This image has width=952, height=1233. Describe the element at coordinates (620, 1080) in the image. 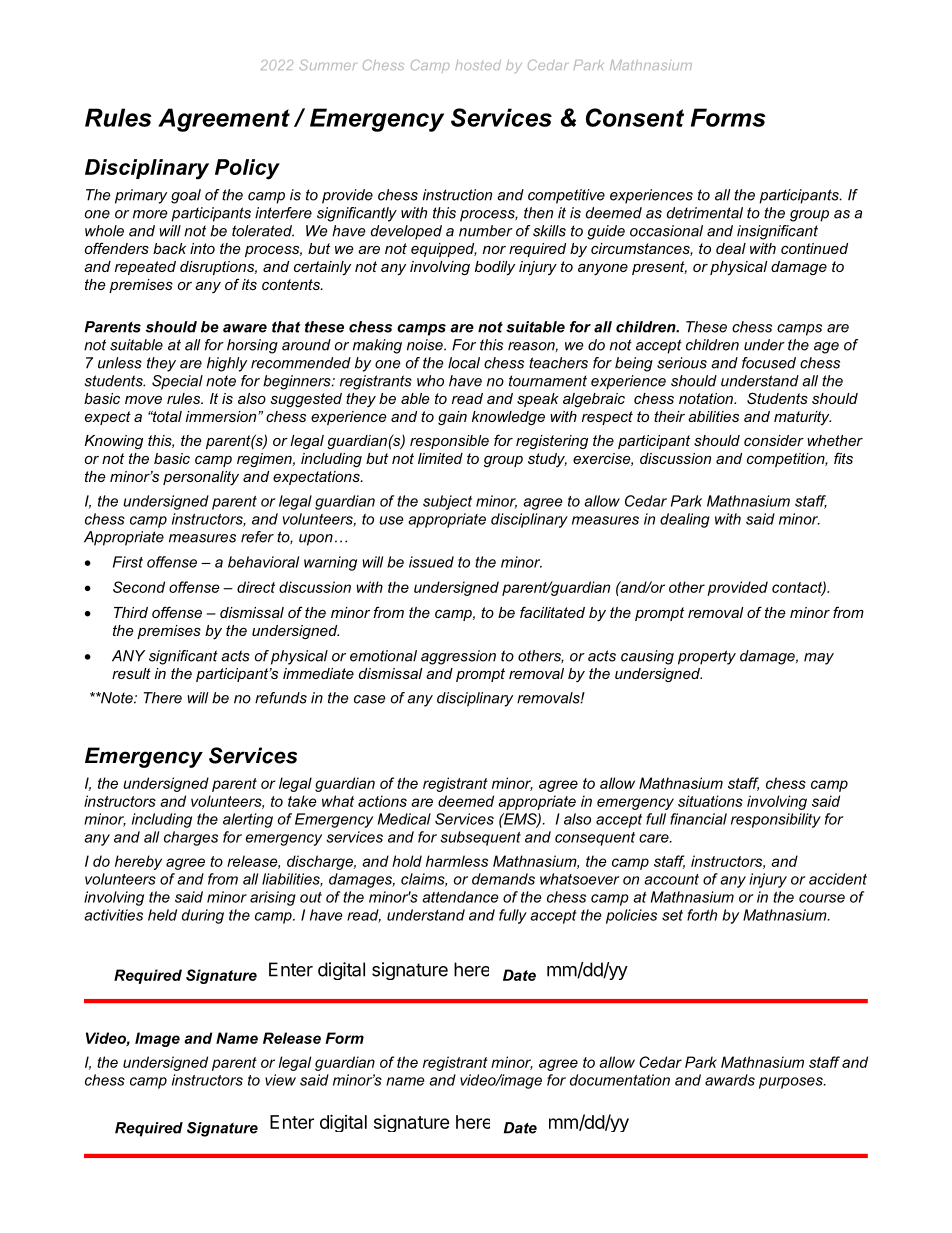

I see `documentation` at that location.
